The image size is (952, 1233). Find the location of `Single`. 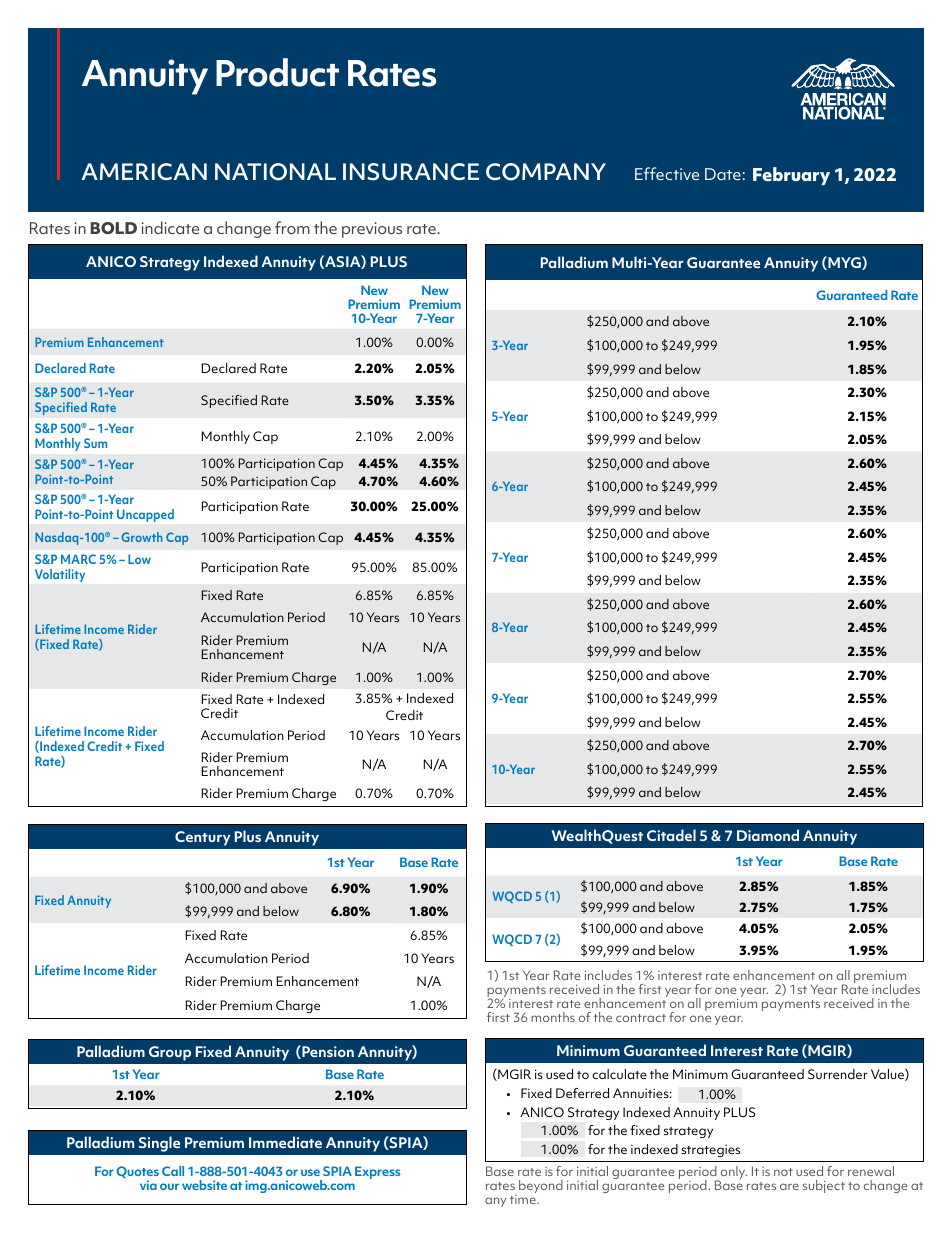

Single is located at coordinates (159, 1144).
